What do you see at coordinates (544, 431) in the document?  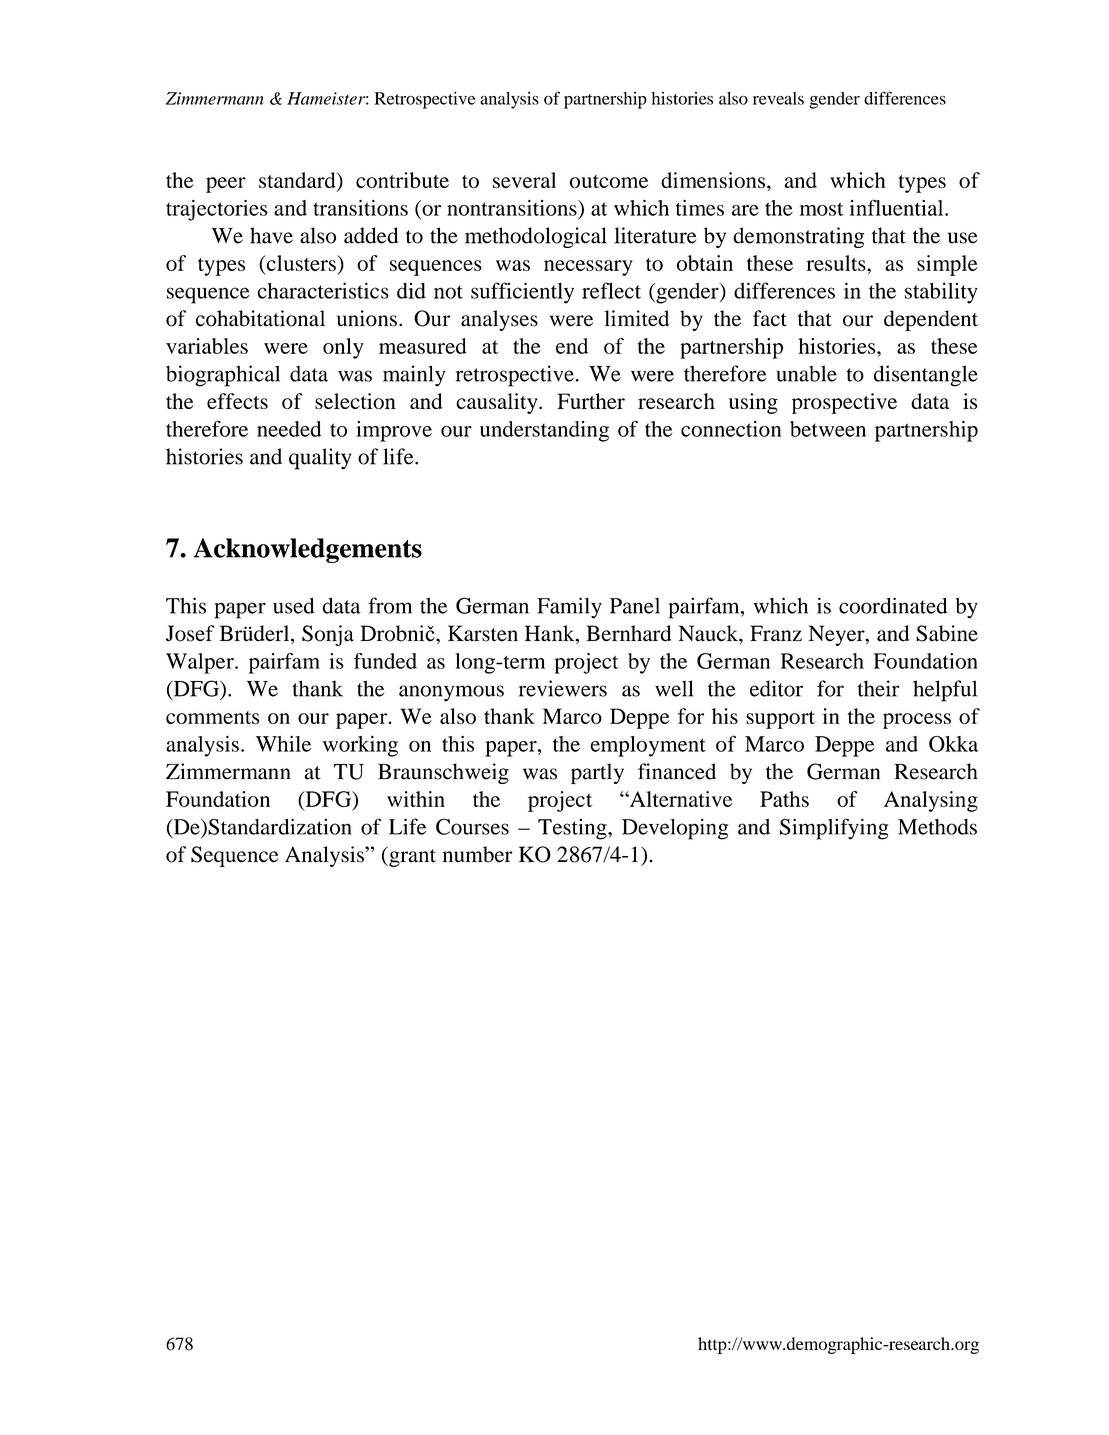 I see `understanding` at bounding box center [544, 431].
